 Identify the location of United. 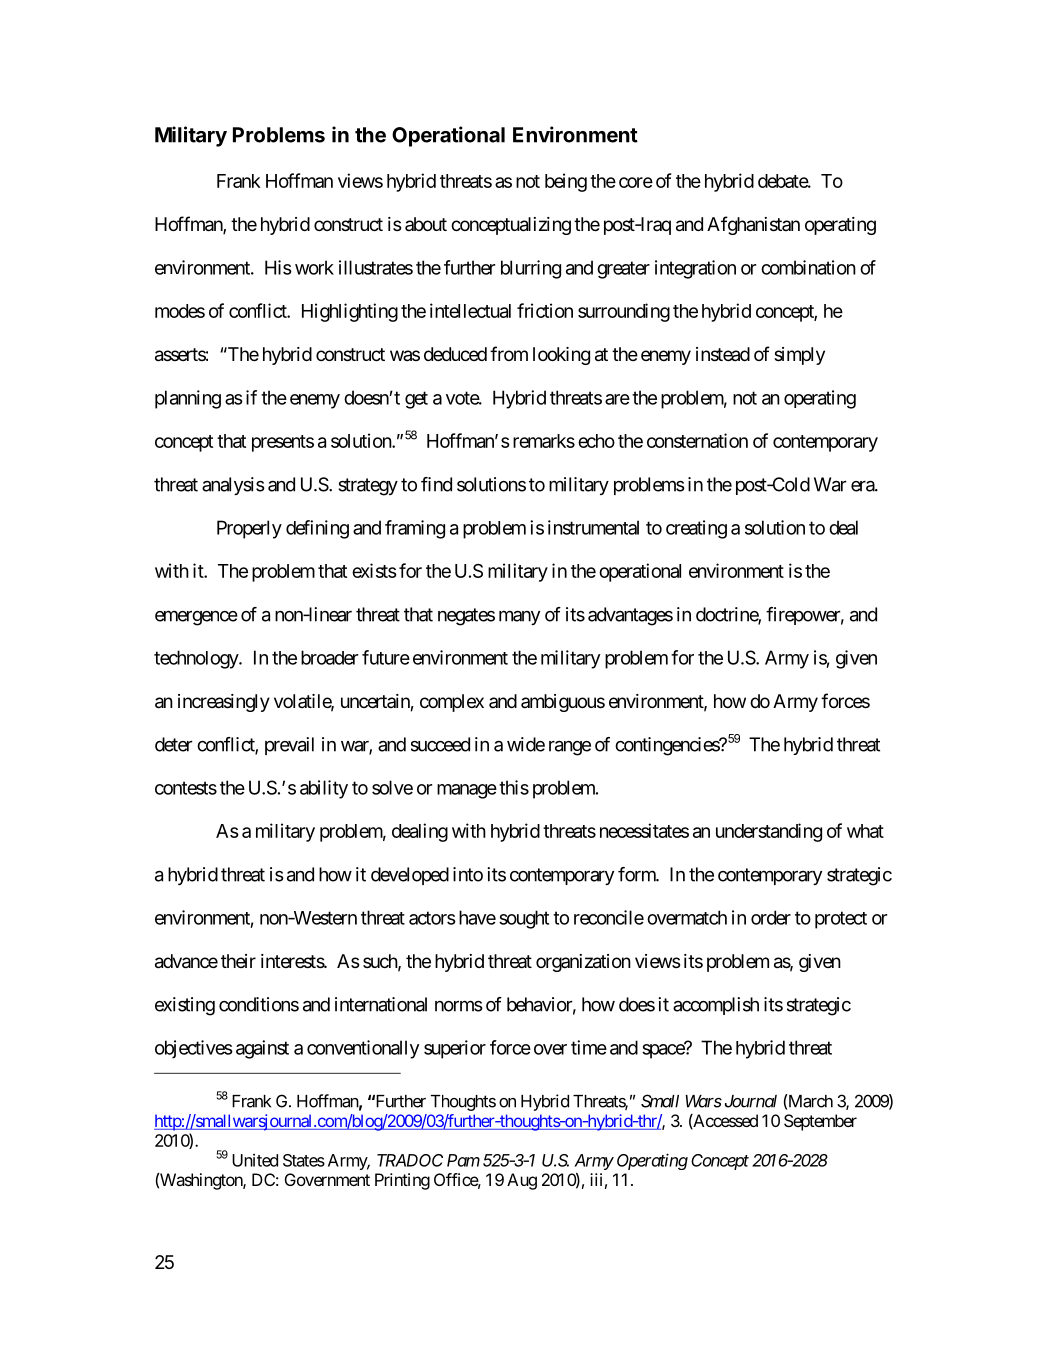
(255, 1160).
